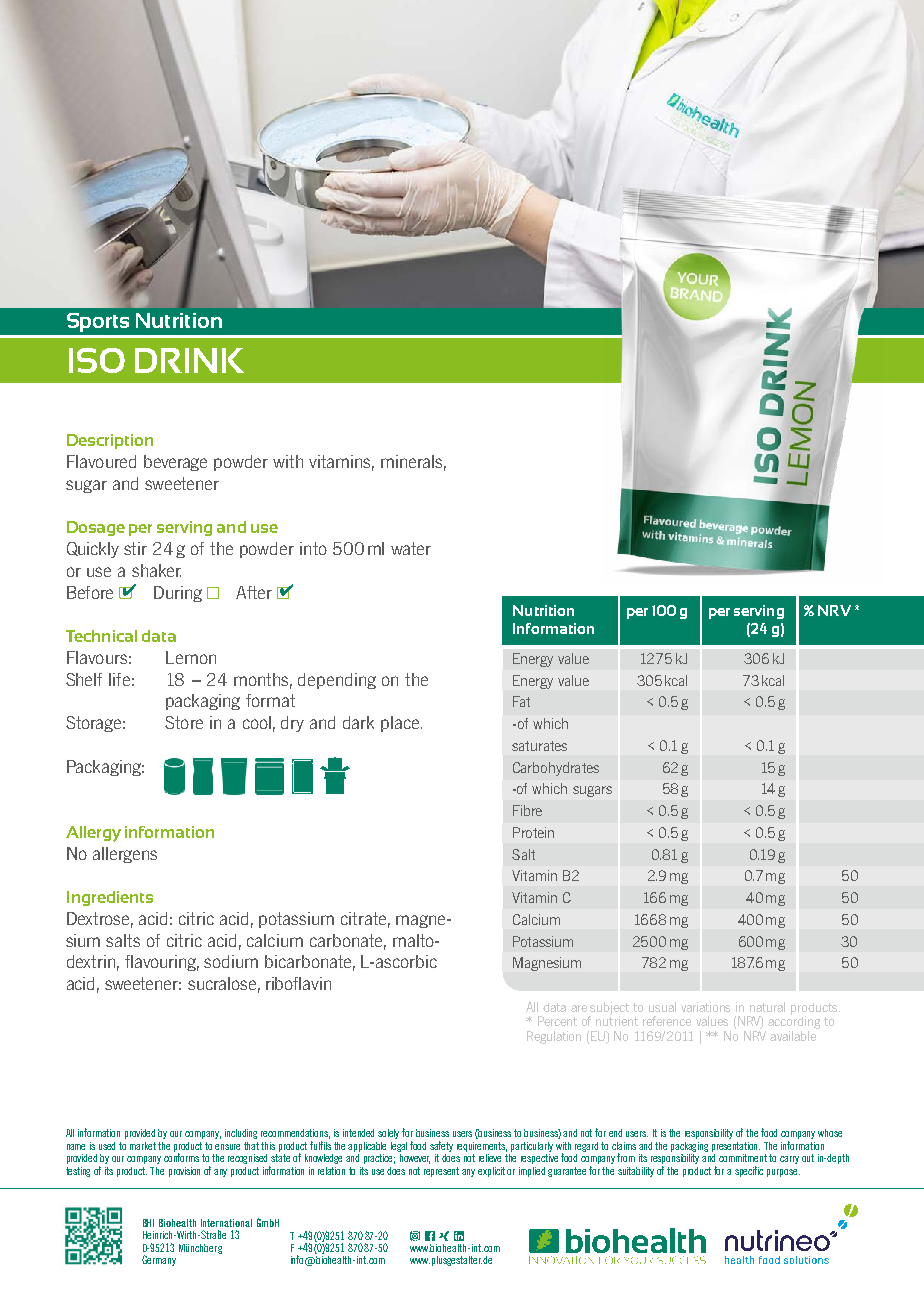 The width and height of the screenshot is (924, 1308). I want to click on represent, so click(441, 1172).
